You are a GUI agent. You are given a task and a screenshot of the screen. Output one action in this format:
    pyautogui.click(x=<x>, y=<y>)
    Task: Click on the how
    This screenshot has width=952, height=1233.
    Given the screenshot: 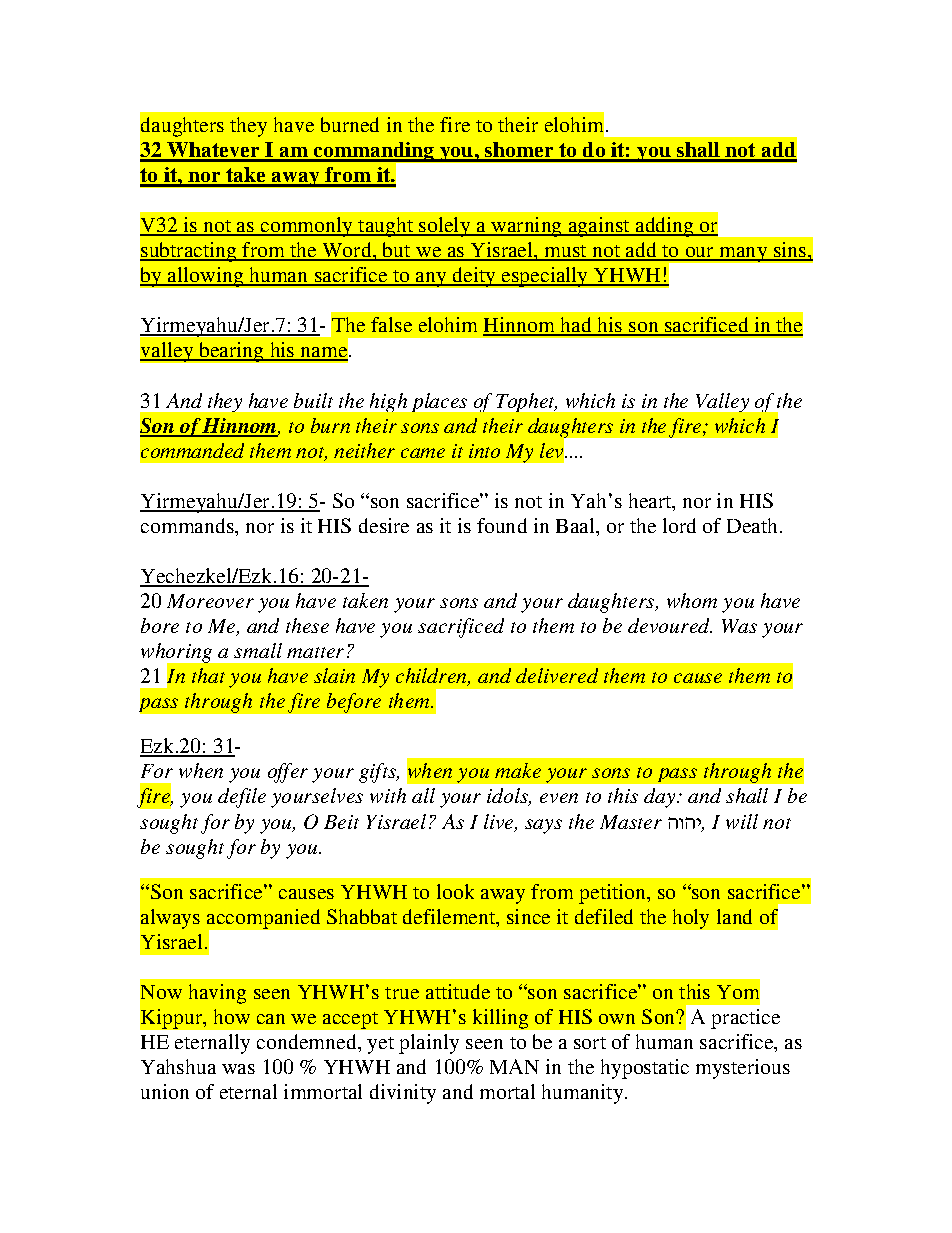 What is the action you would take?
    pyautogui.click(x=232, y=1016)
